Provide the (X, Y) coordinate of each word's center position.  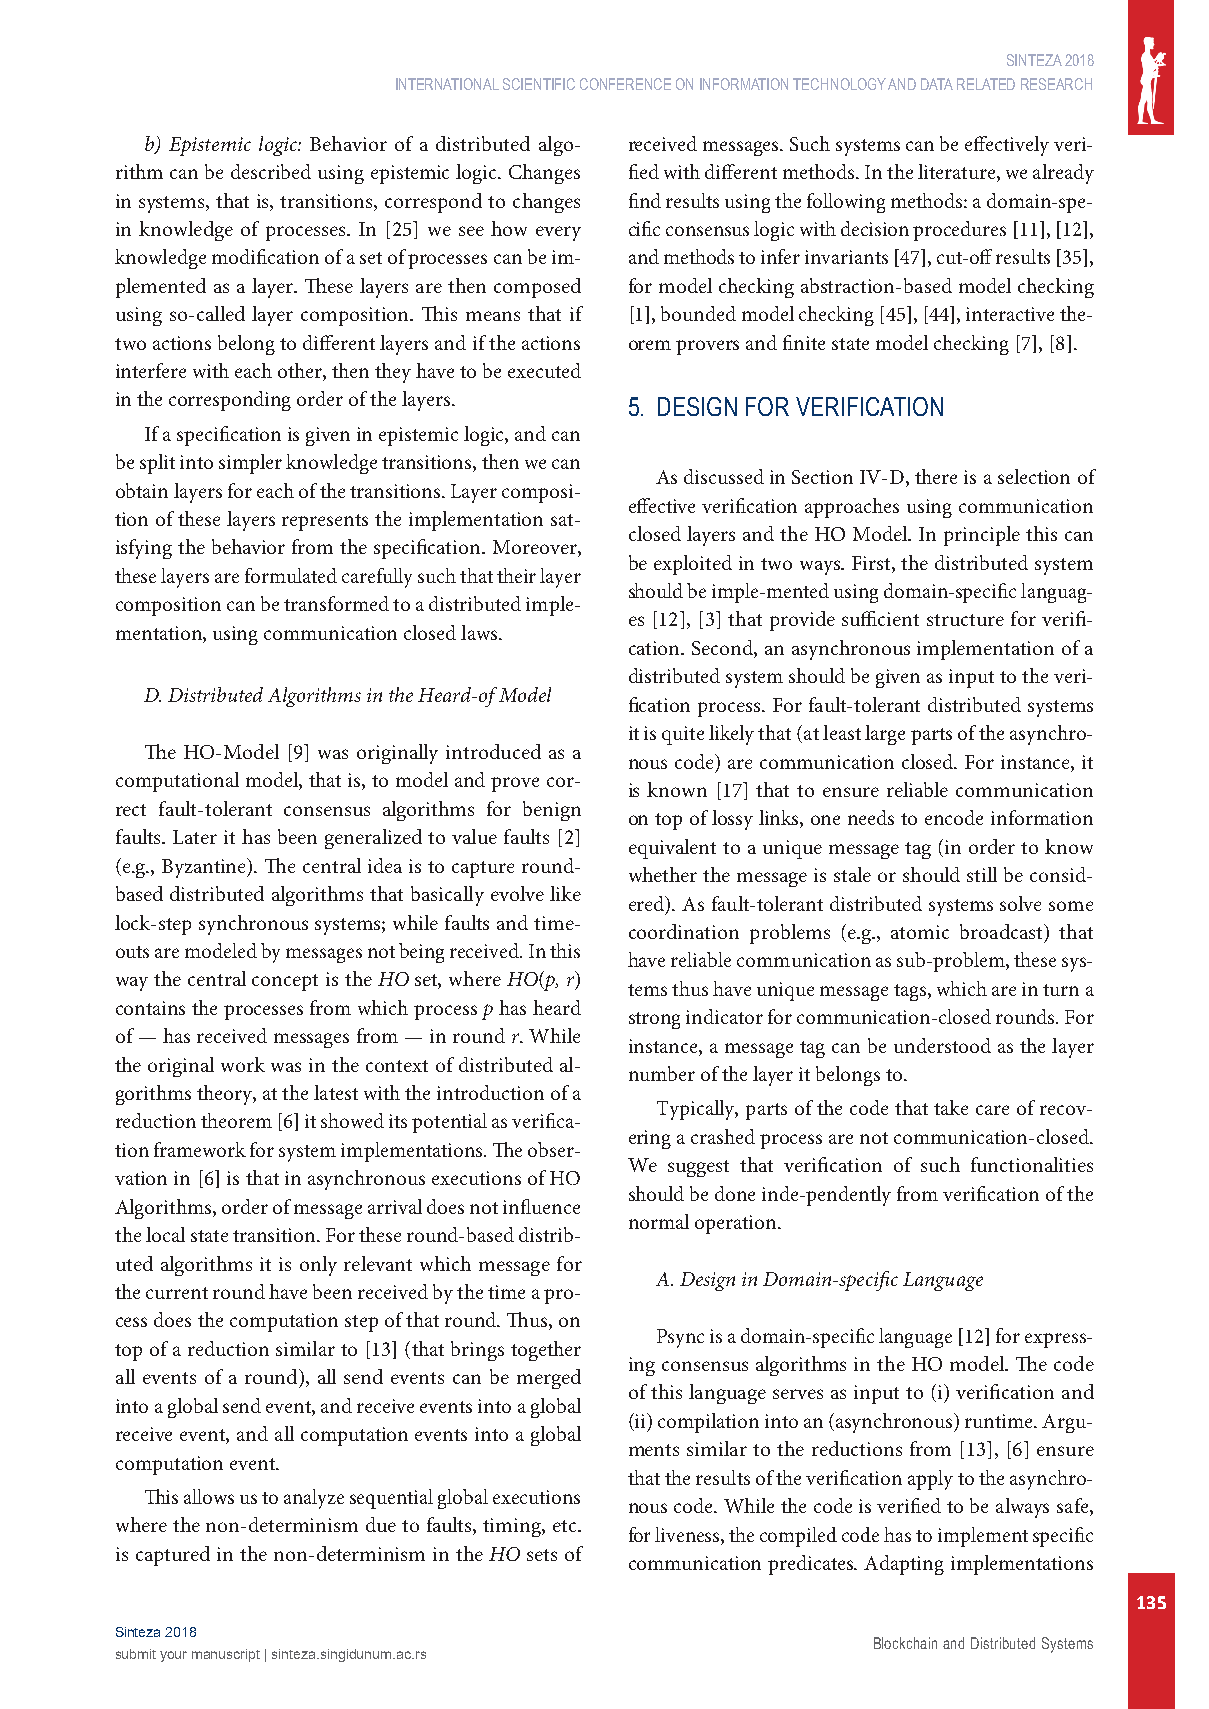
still (982, 874)
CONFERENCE (625, 84)
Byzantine (205, 868)
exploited (693, 565)
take (951, 1107)
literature (958, 173)
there (936, 476)
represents (325, 522)
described (271, 171)
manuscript (226, 1655)
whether (663, 874)
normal (659, 1221)
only (318, 1266)
